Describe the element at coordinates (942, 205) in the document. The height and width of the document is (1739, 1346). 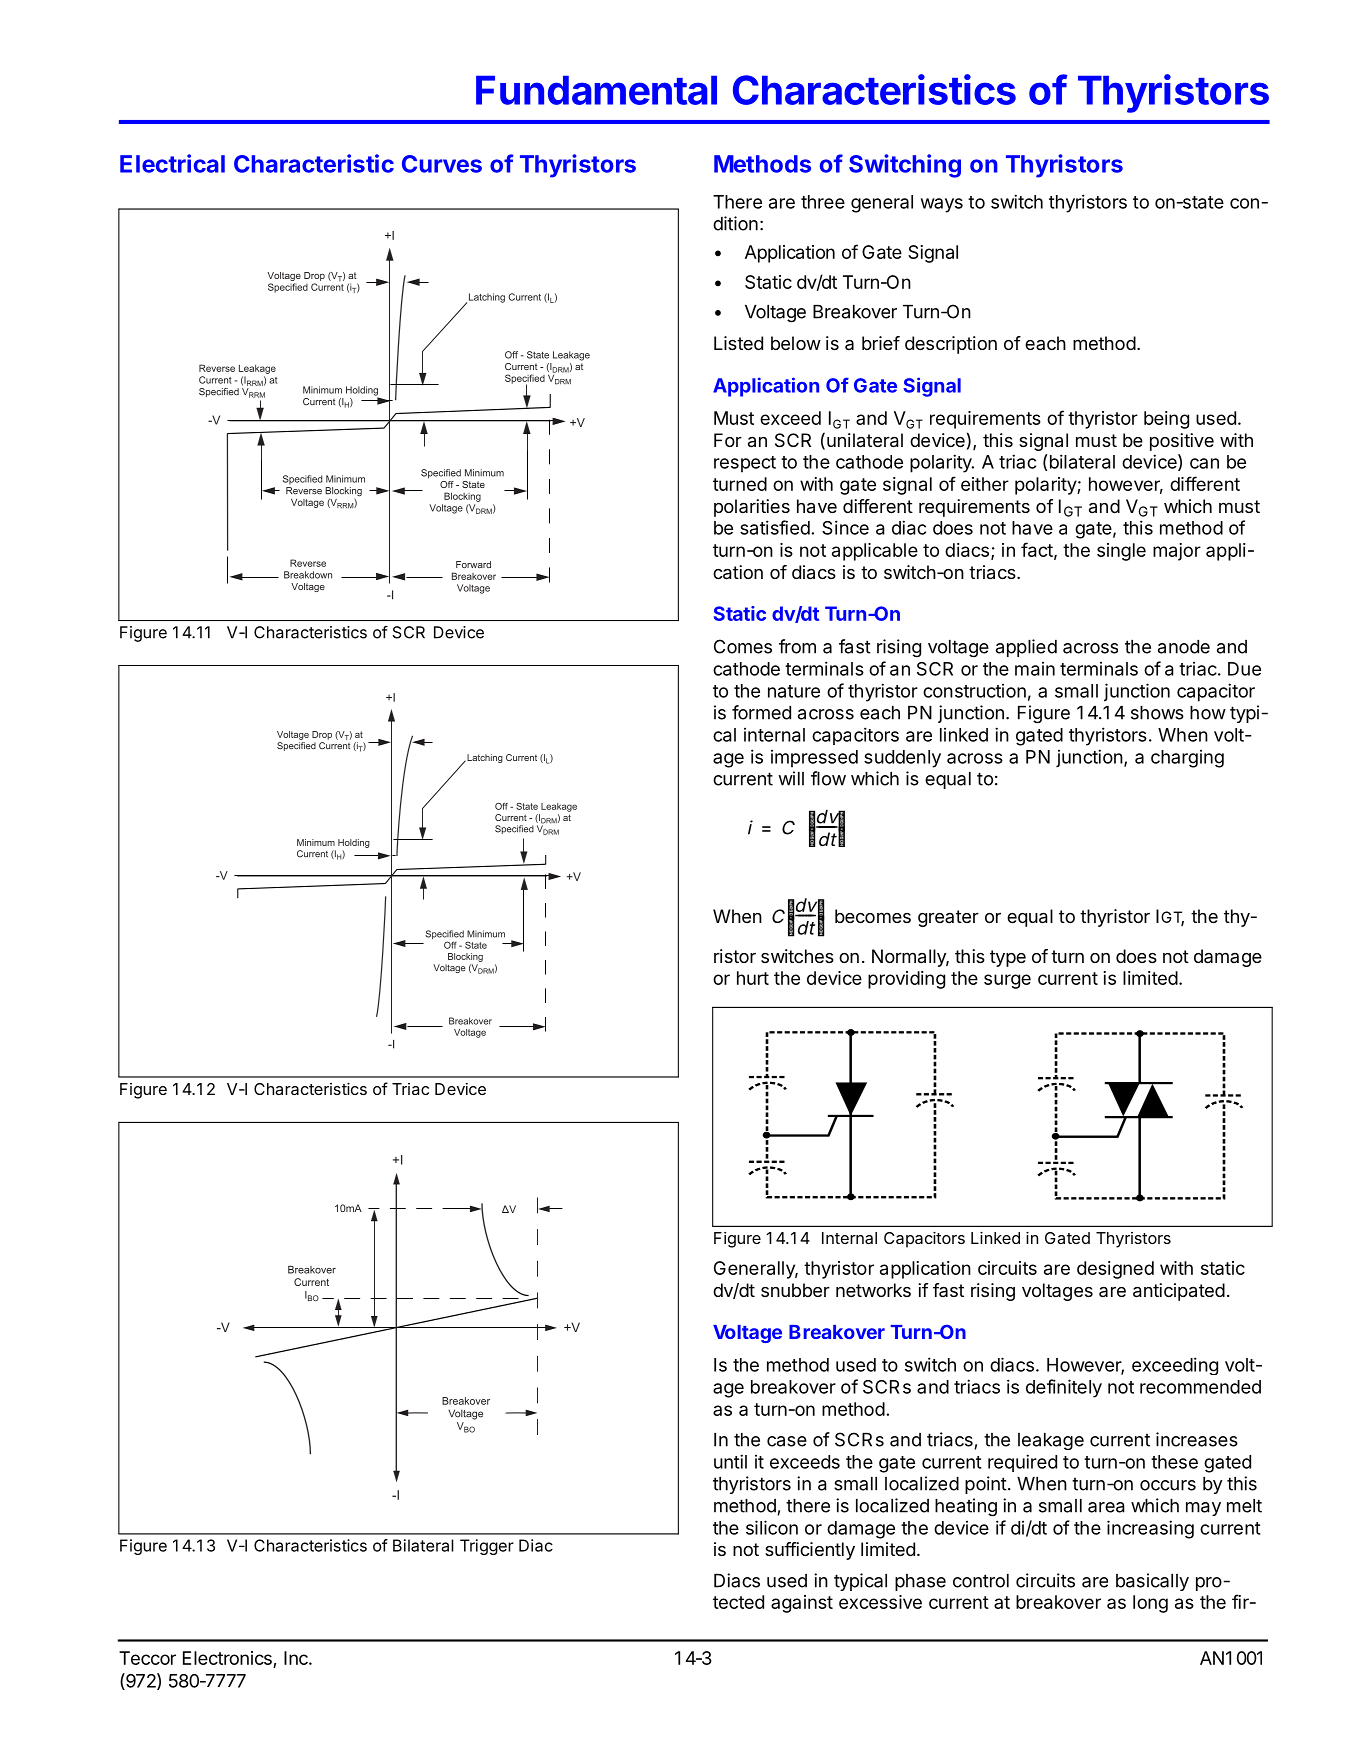
I see `ways` at that location.
